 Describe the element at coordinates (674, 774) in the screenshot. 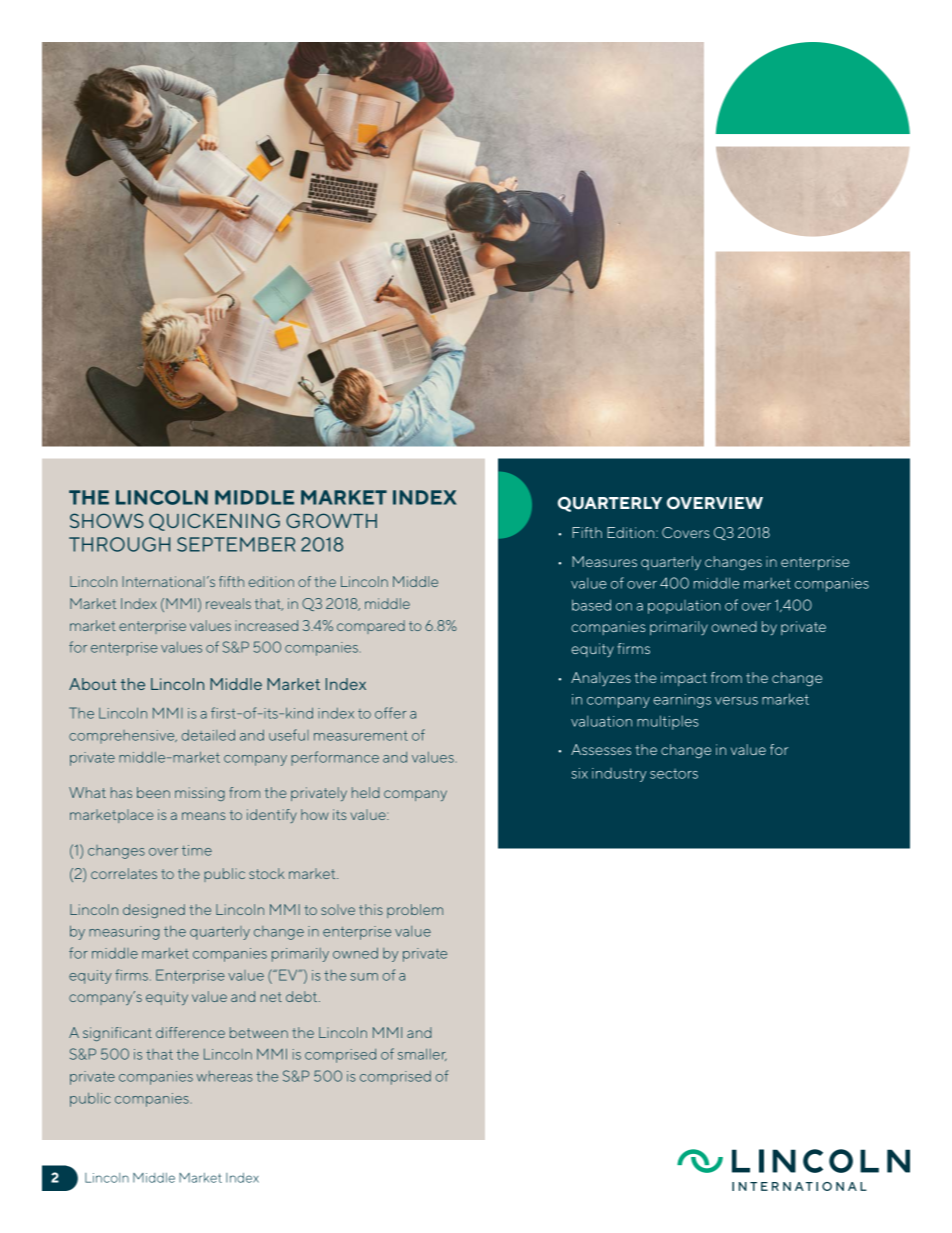

I see `sectors` at that location.
